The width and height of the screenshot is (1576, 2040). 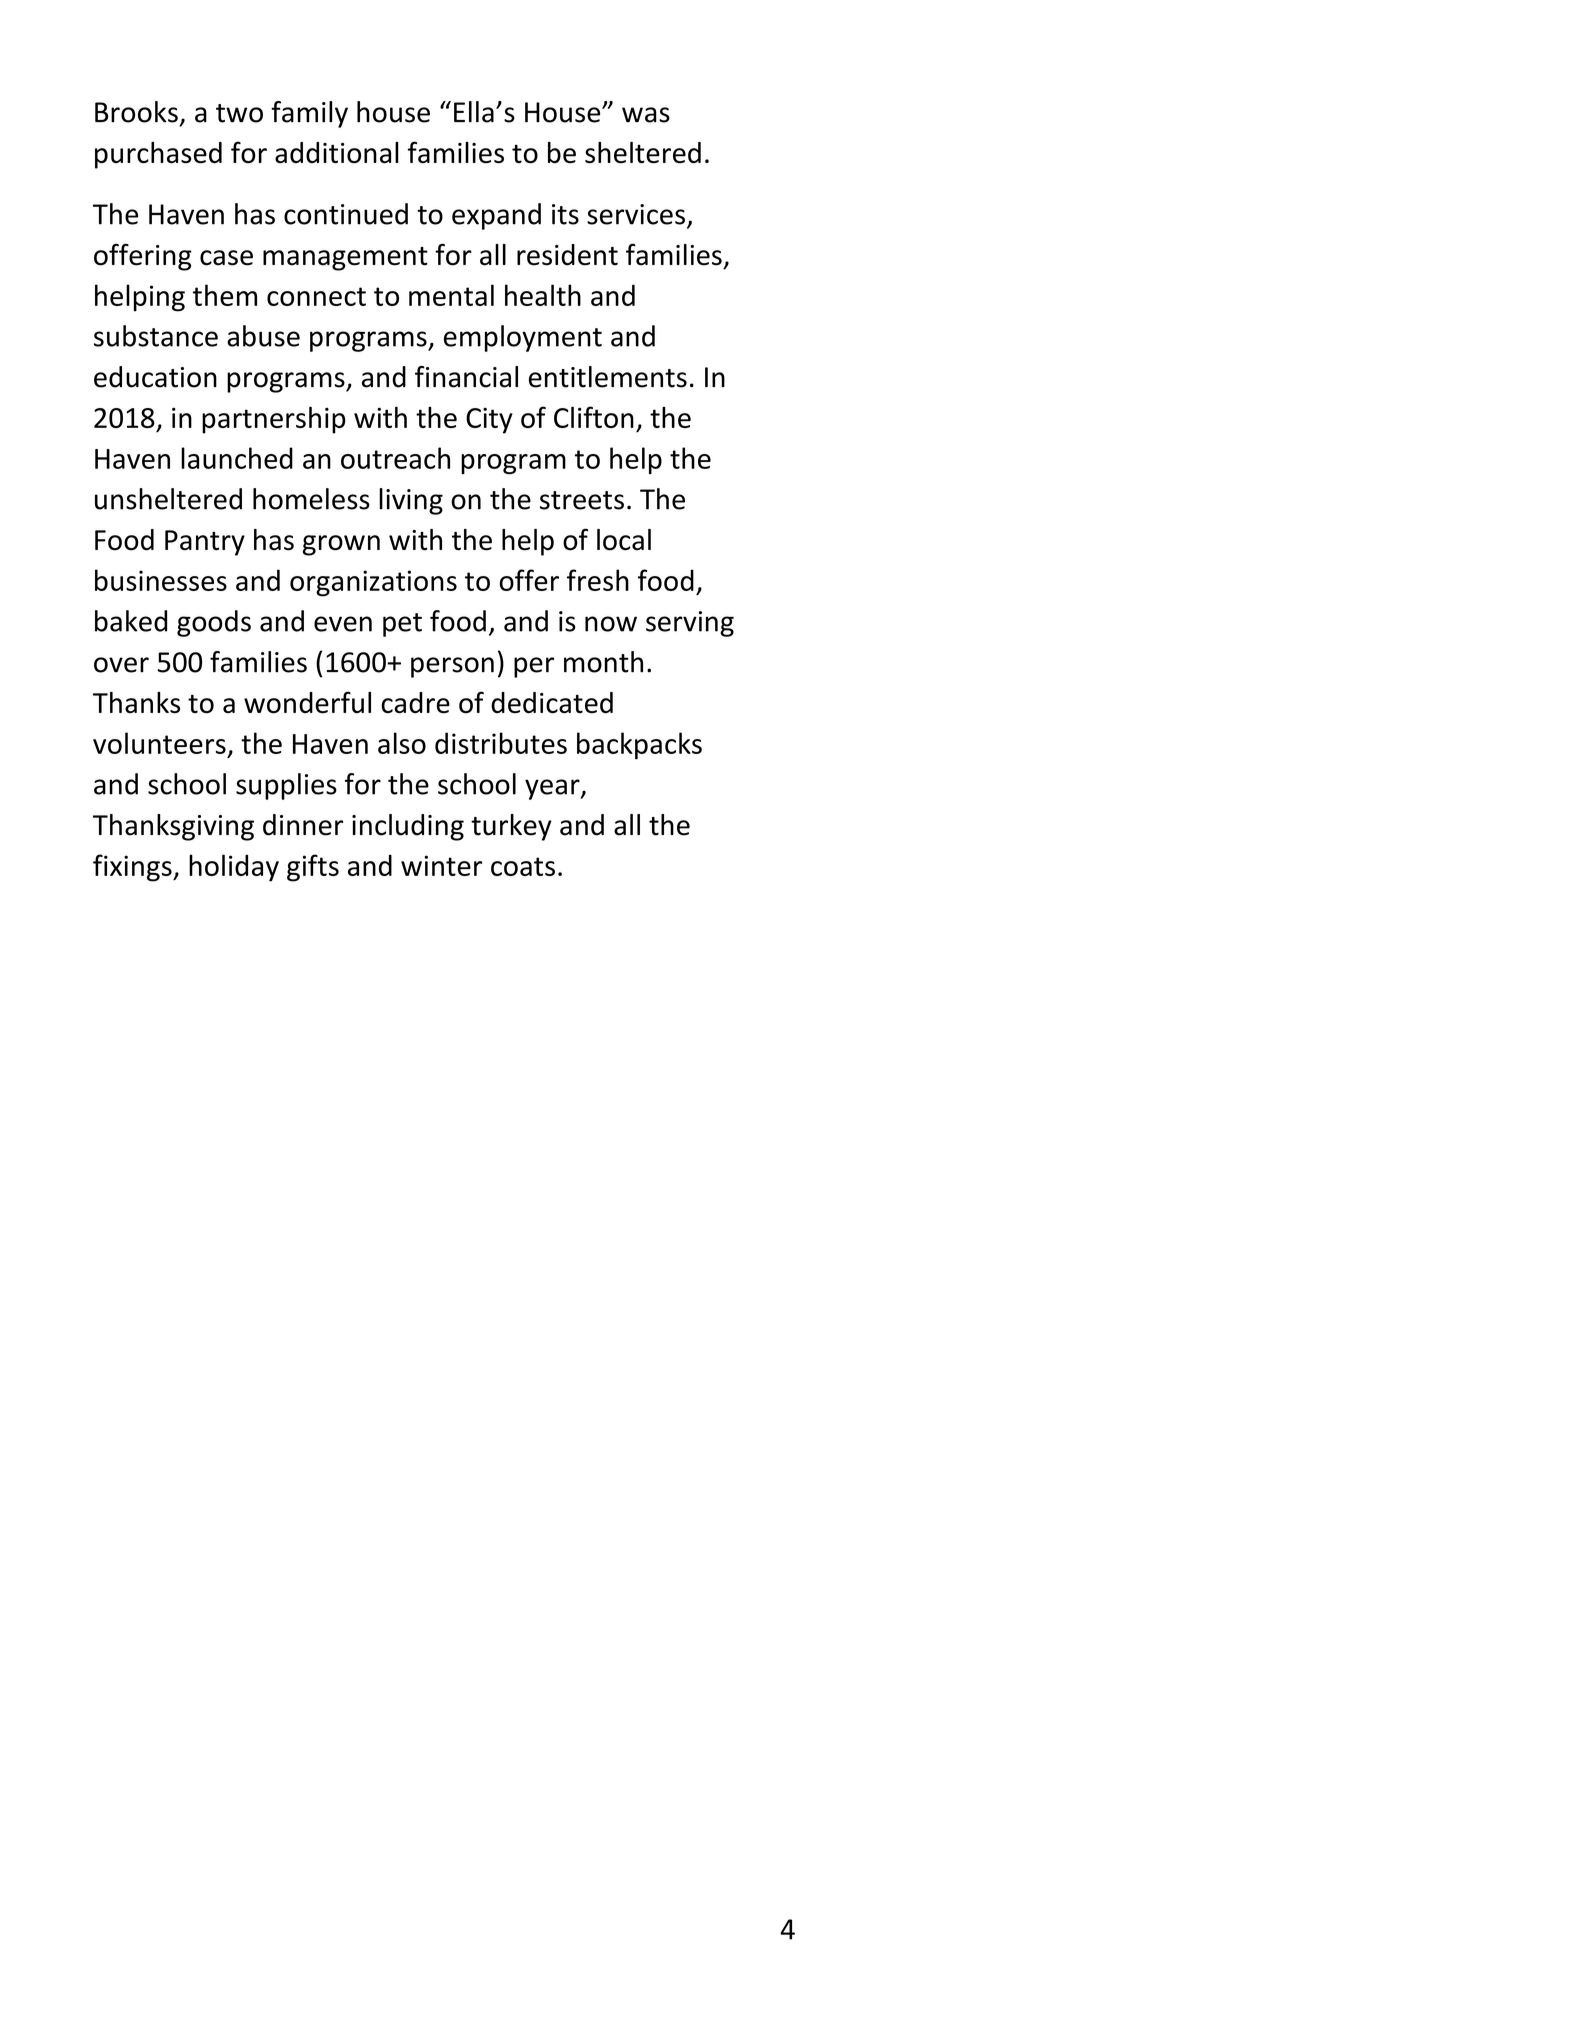 I want to click on coats, so click(x=523, y=866).
